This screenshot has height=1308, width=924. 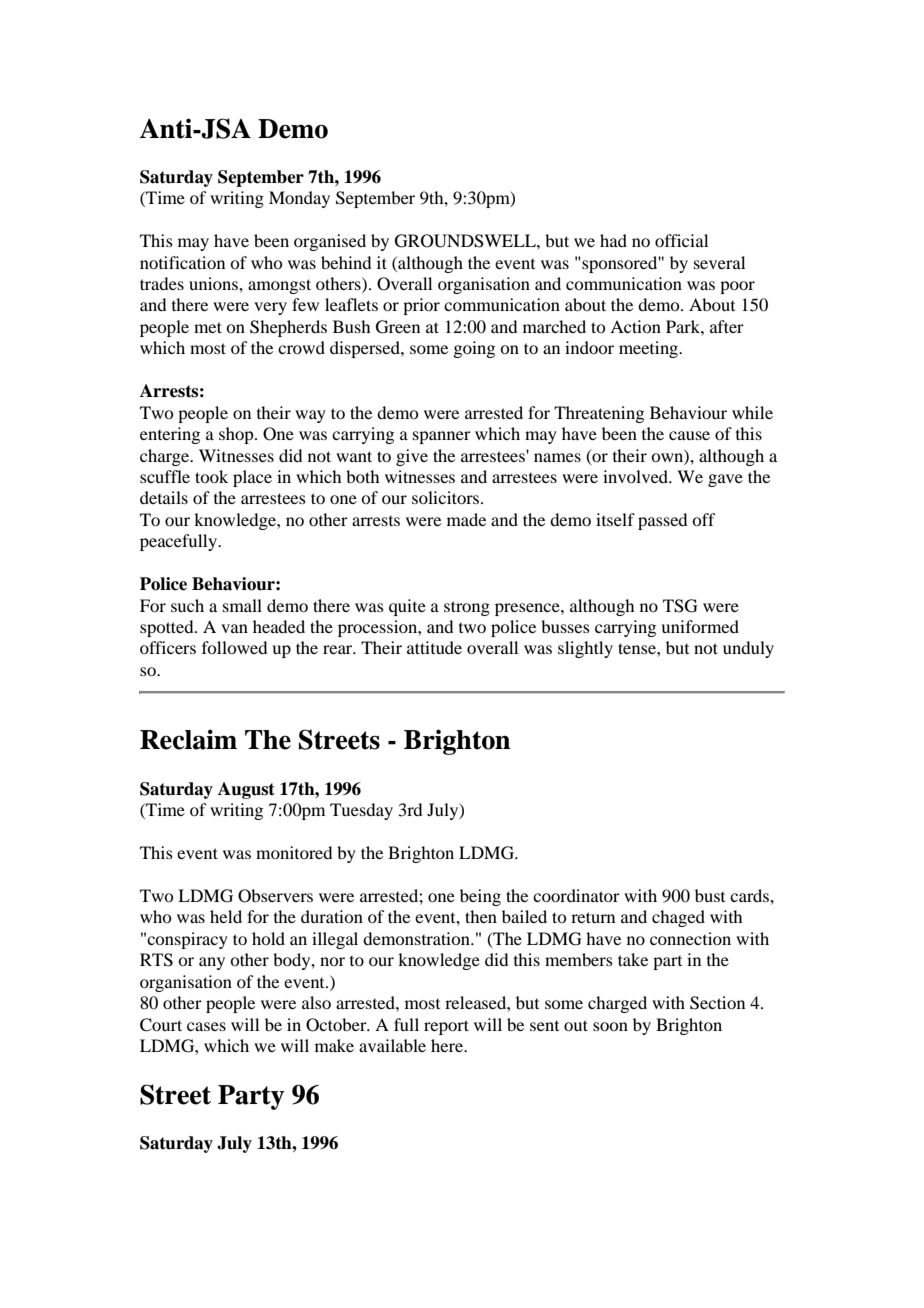 What do you see at coordinates (211, 476) in the screenshot?
I see `took` at bounding box center [211, 476].
